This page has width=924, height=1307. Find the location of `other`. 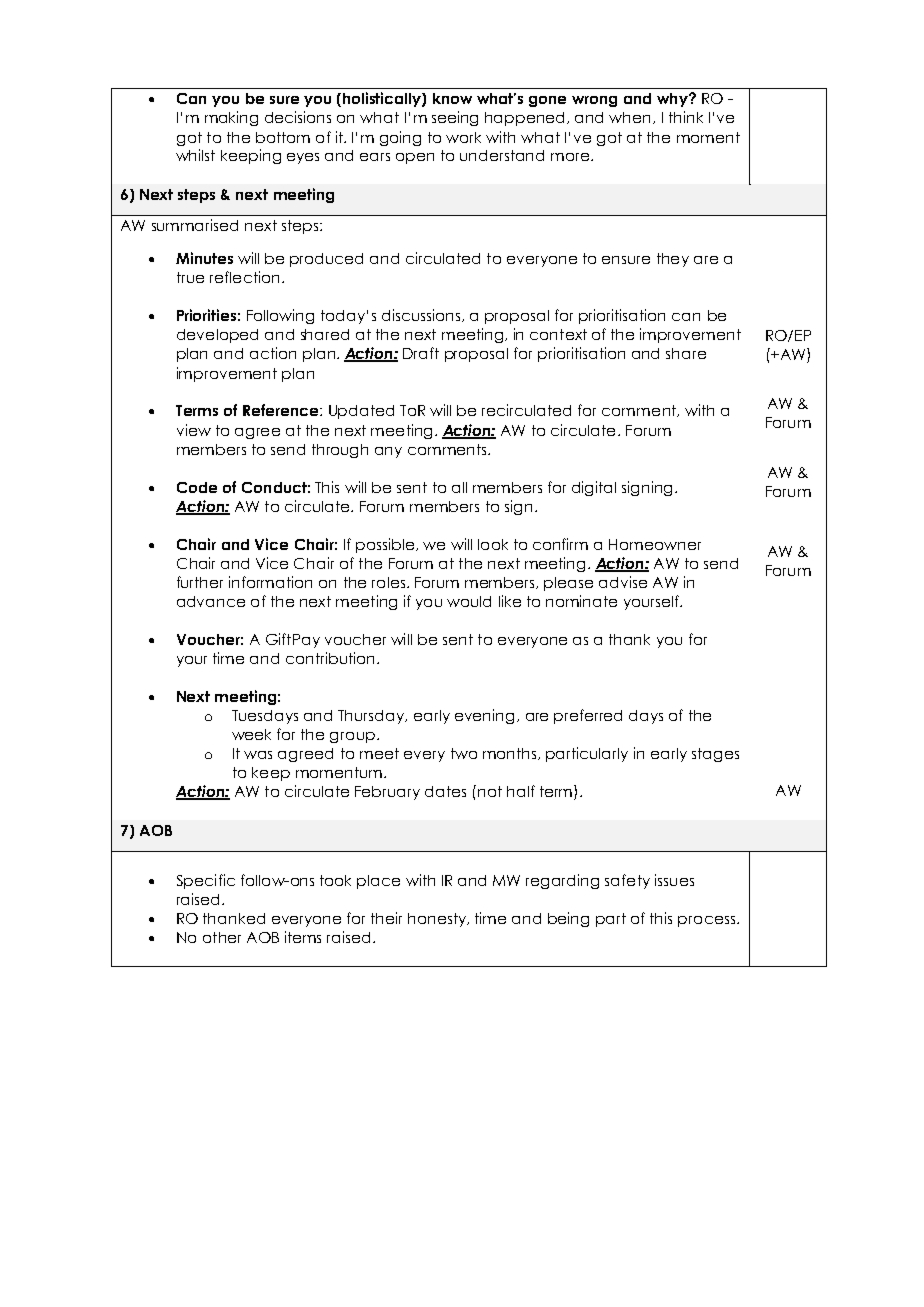

other is located at coordinates (222, 937).
